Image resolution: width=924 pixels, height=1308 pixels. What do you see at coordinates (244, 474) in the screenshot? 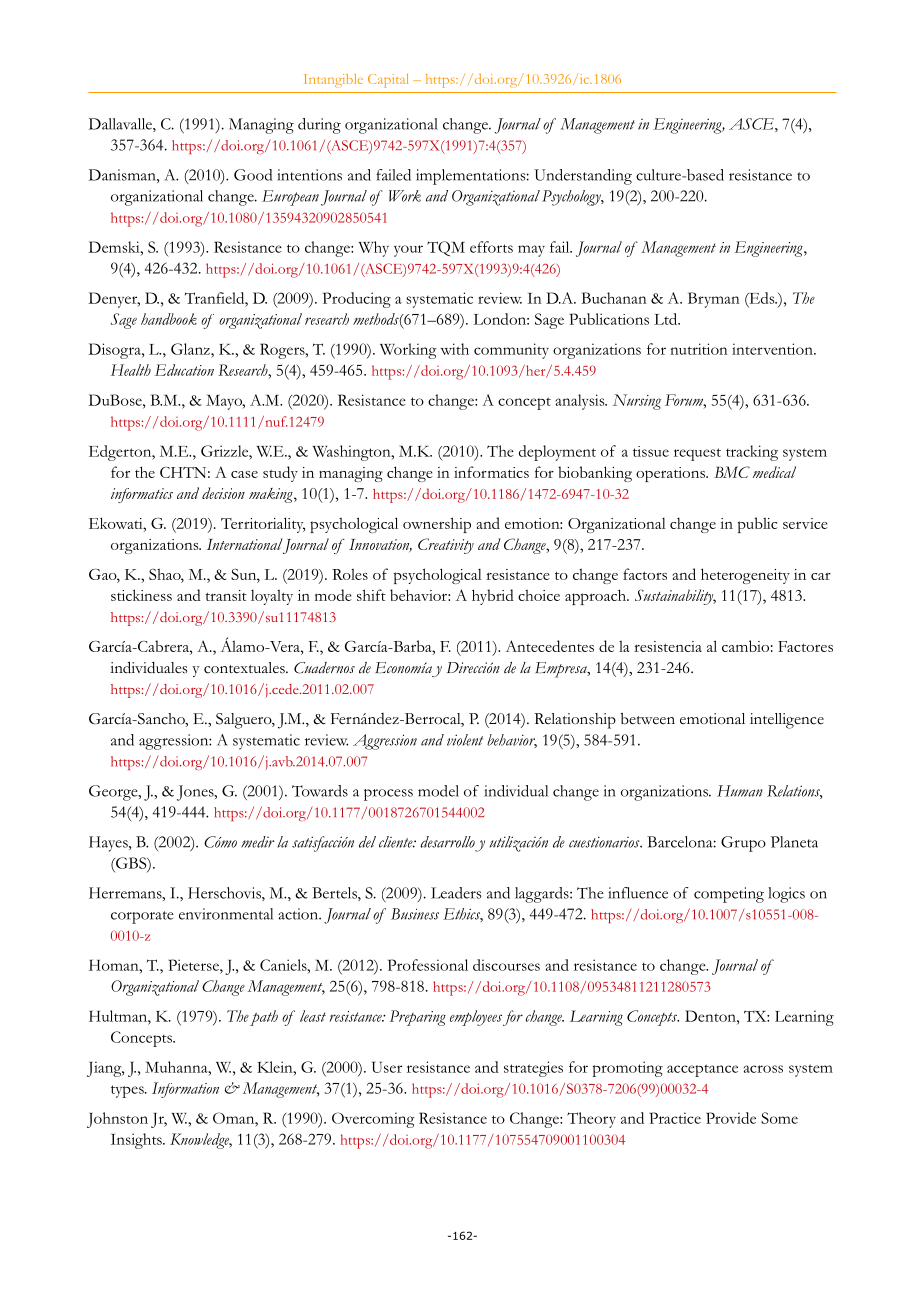
I see `case` at bounding box center [244, 474].
